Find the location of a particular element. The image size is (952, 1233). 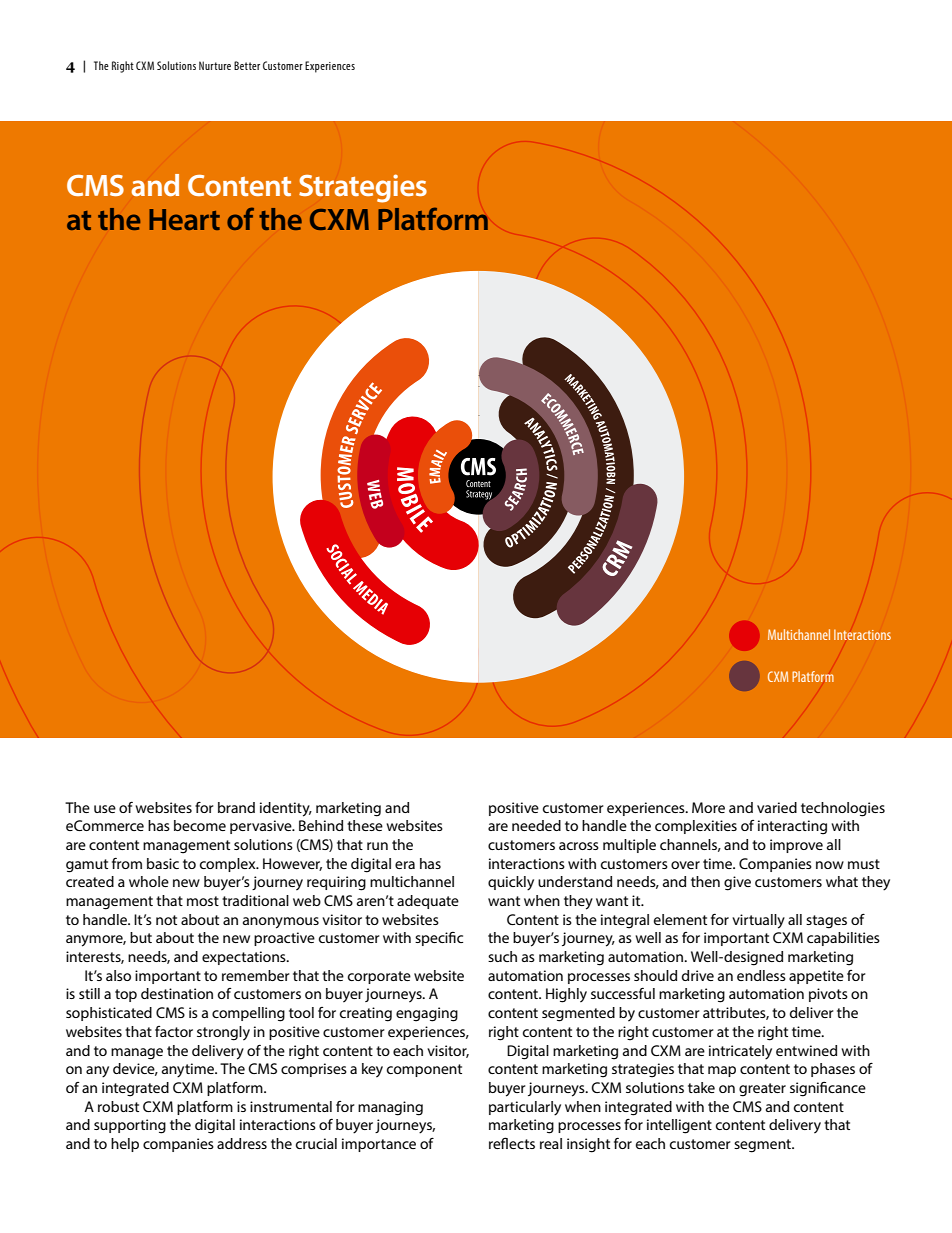

Nurture is located at coordinates (215, 65).
